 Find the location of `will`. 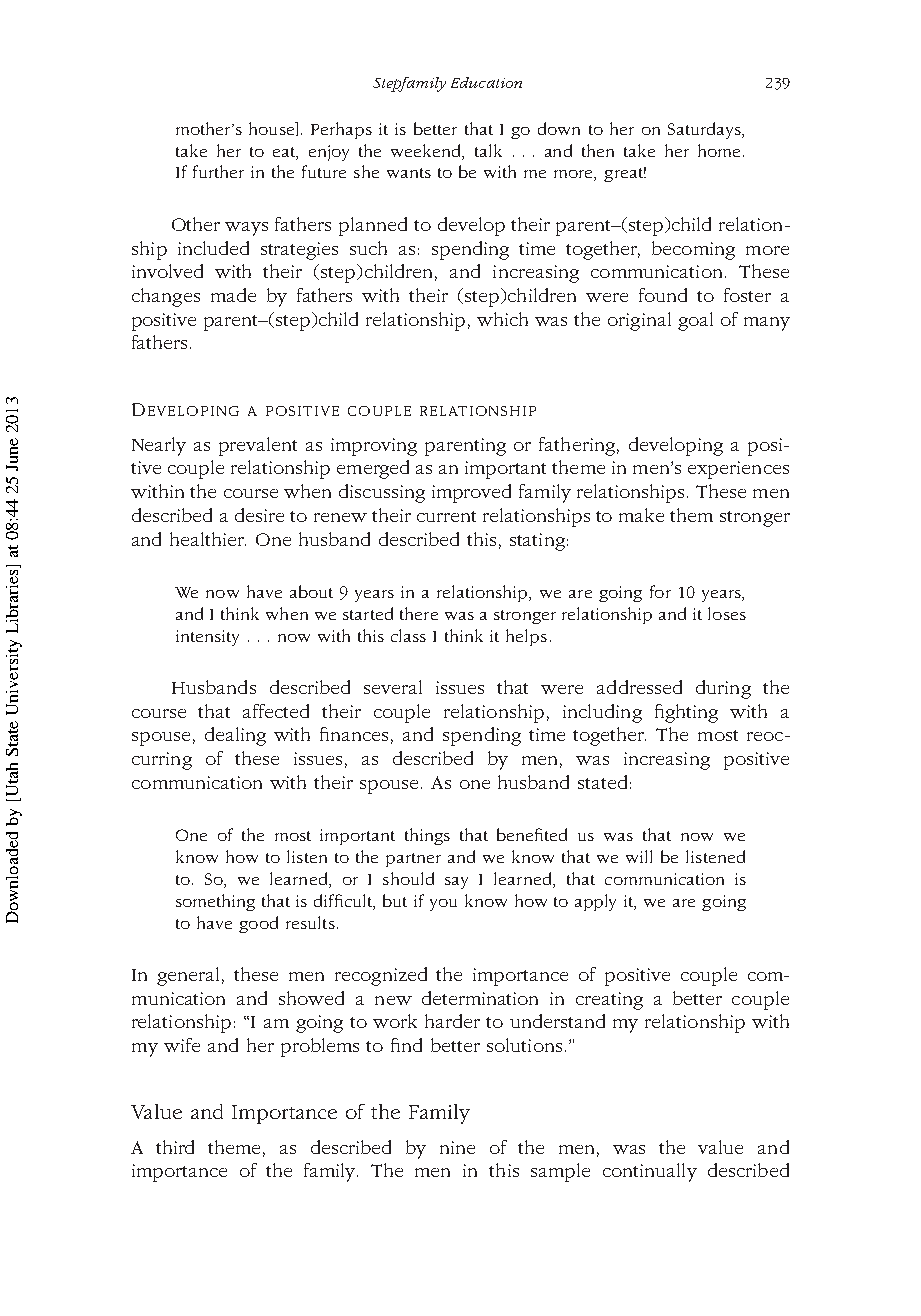

will is located at coordinates (639, 856).
